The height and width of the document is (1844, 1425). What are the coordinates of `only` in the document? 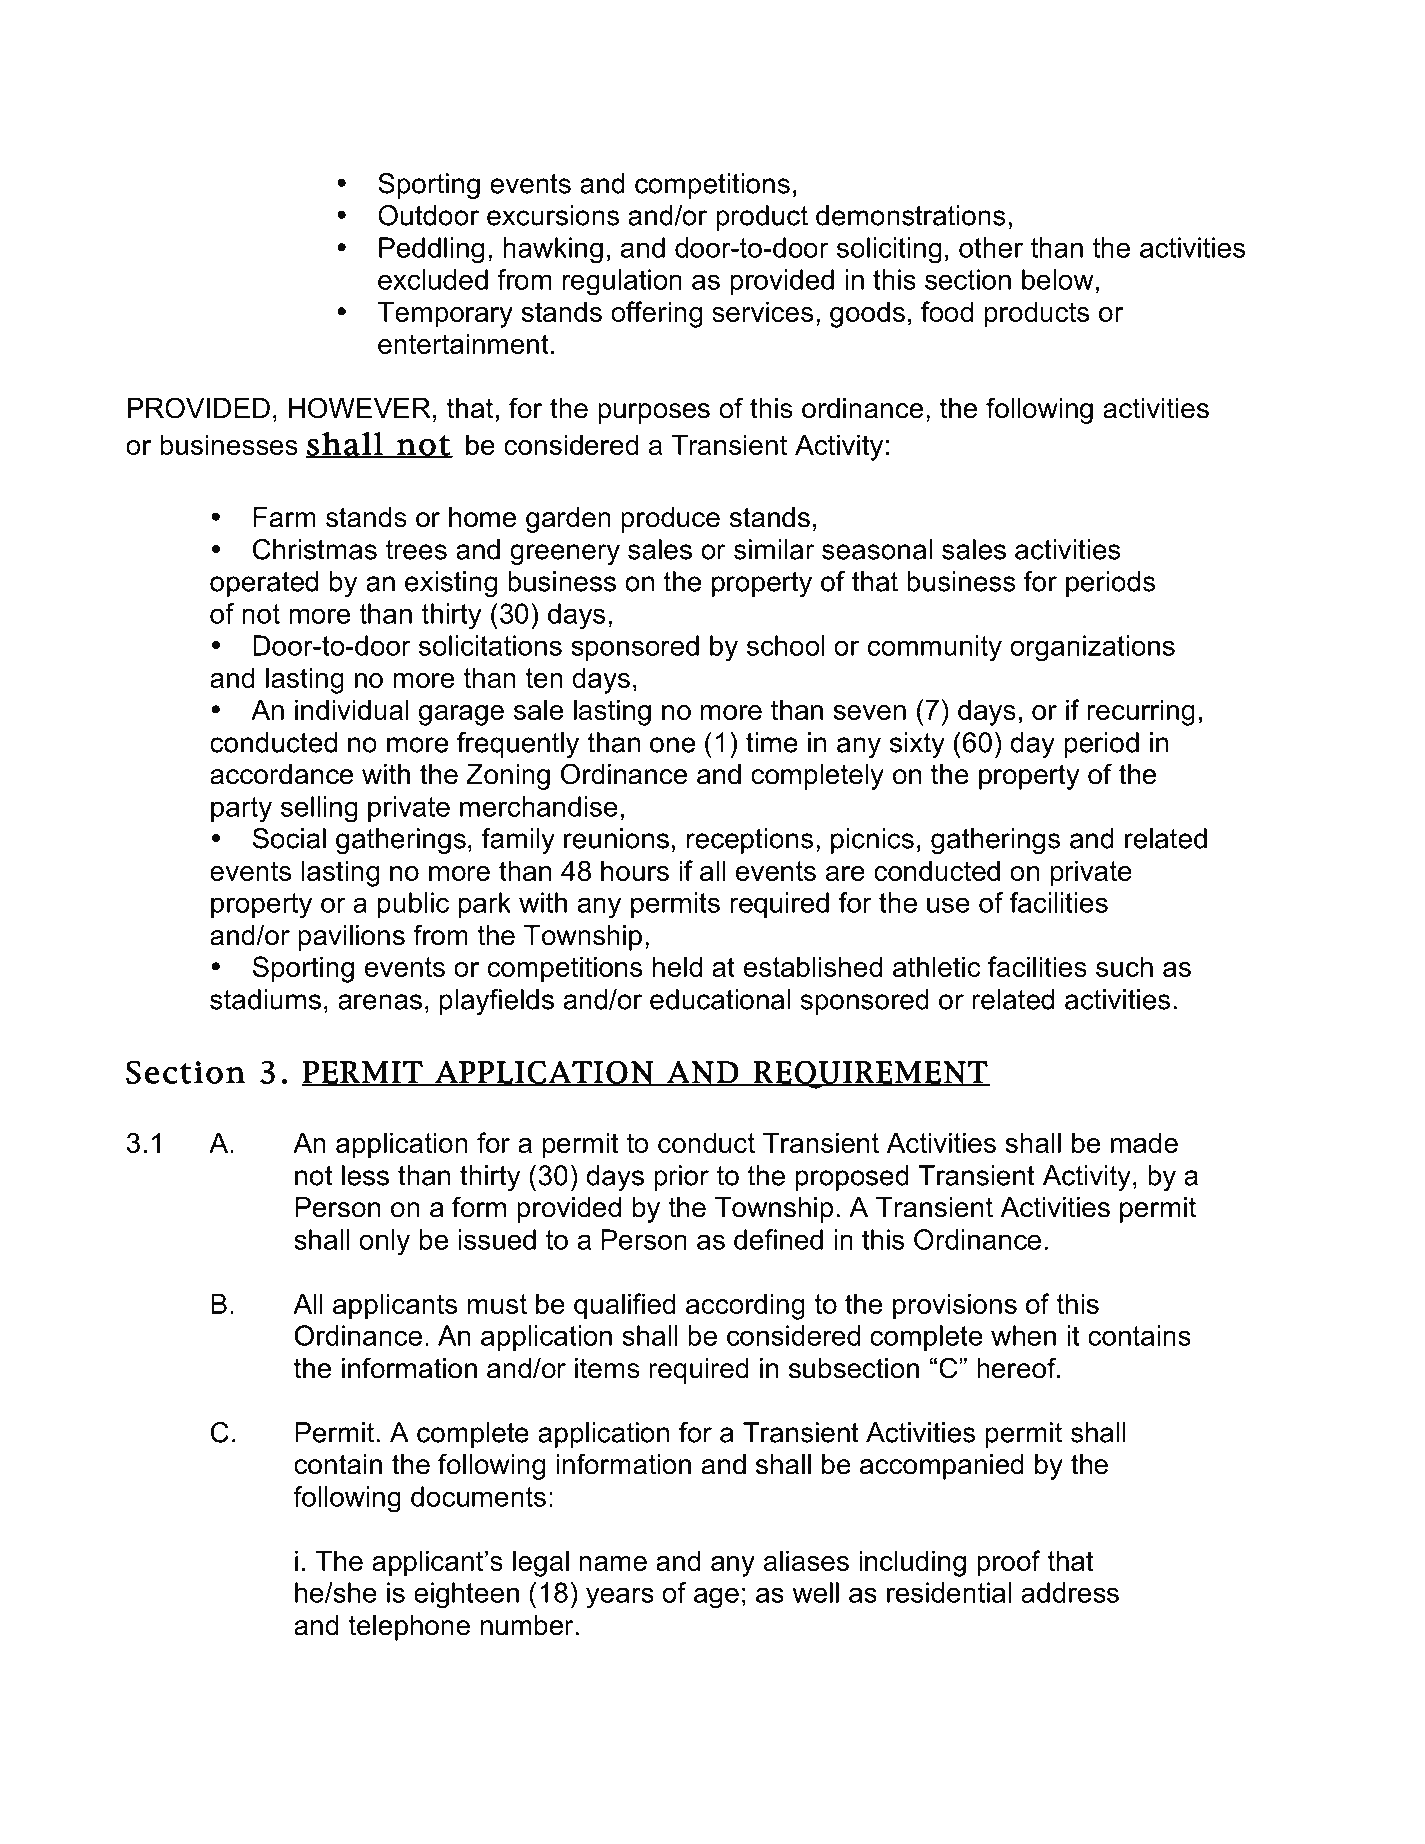 It's located at (384, 1242).
